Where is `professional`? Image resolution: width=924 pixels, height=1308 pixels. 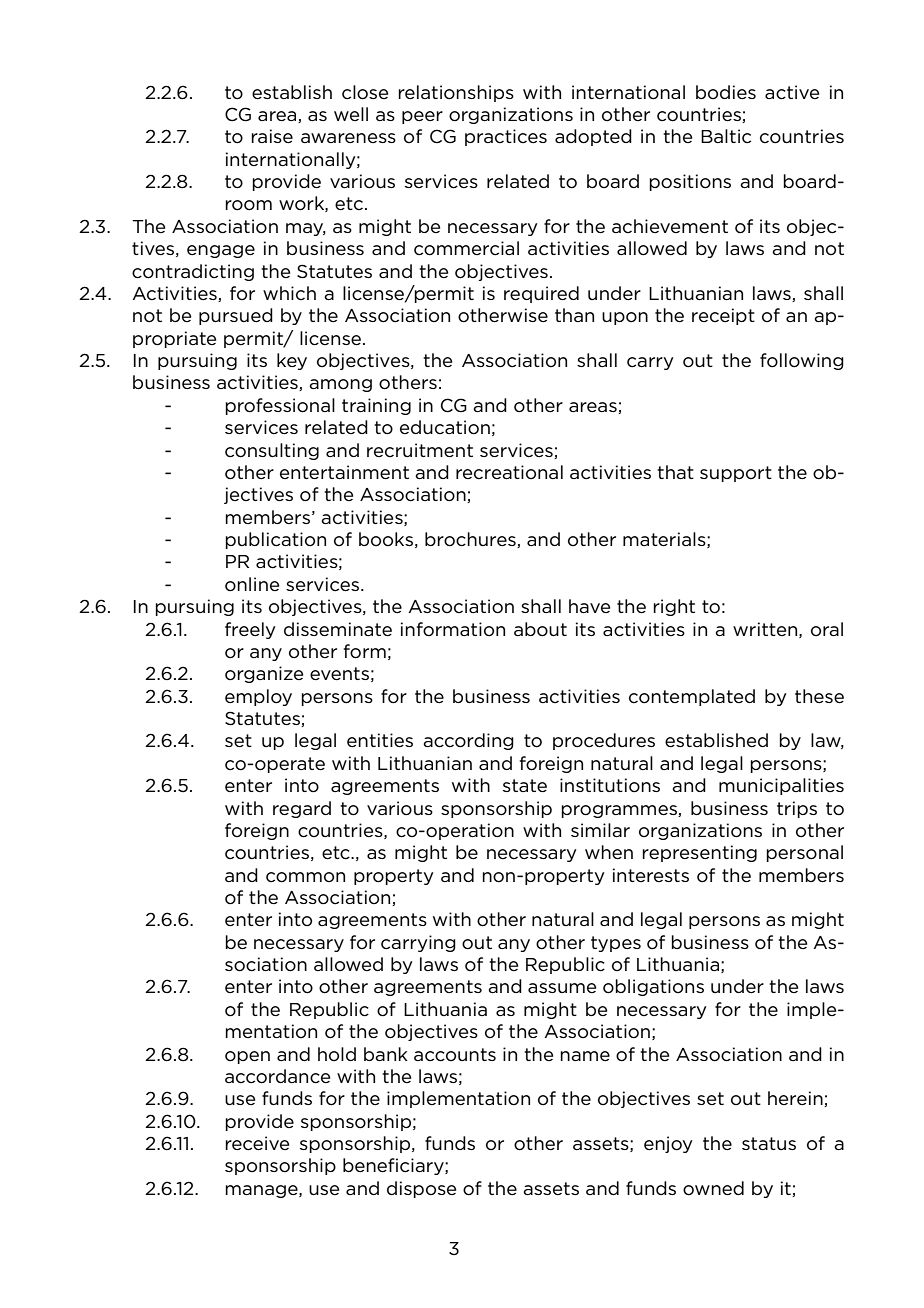
professional is located at coordinates (280, 406).
